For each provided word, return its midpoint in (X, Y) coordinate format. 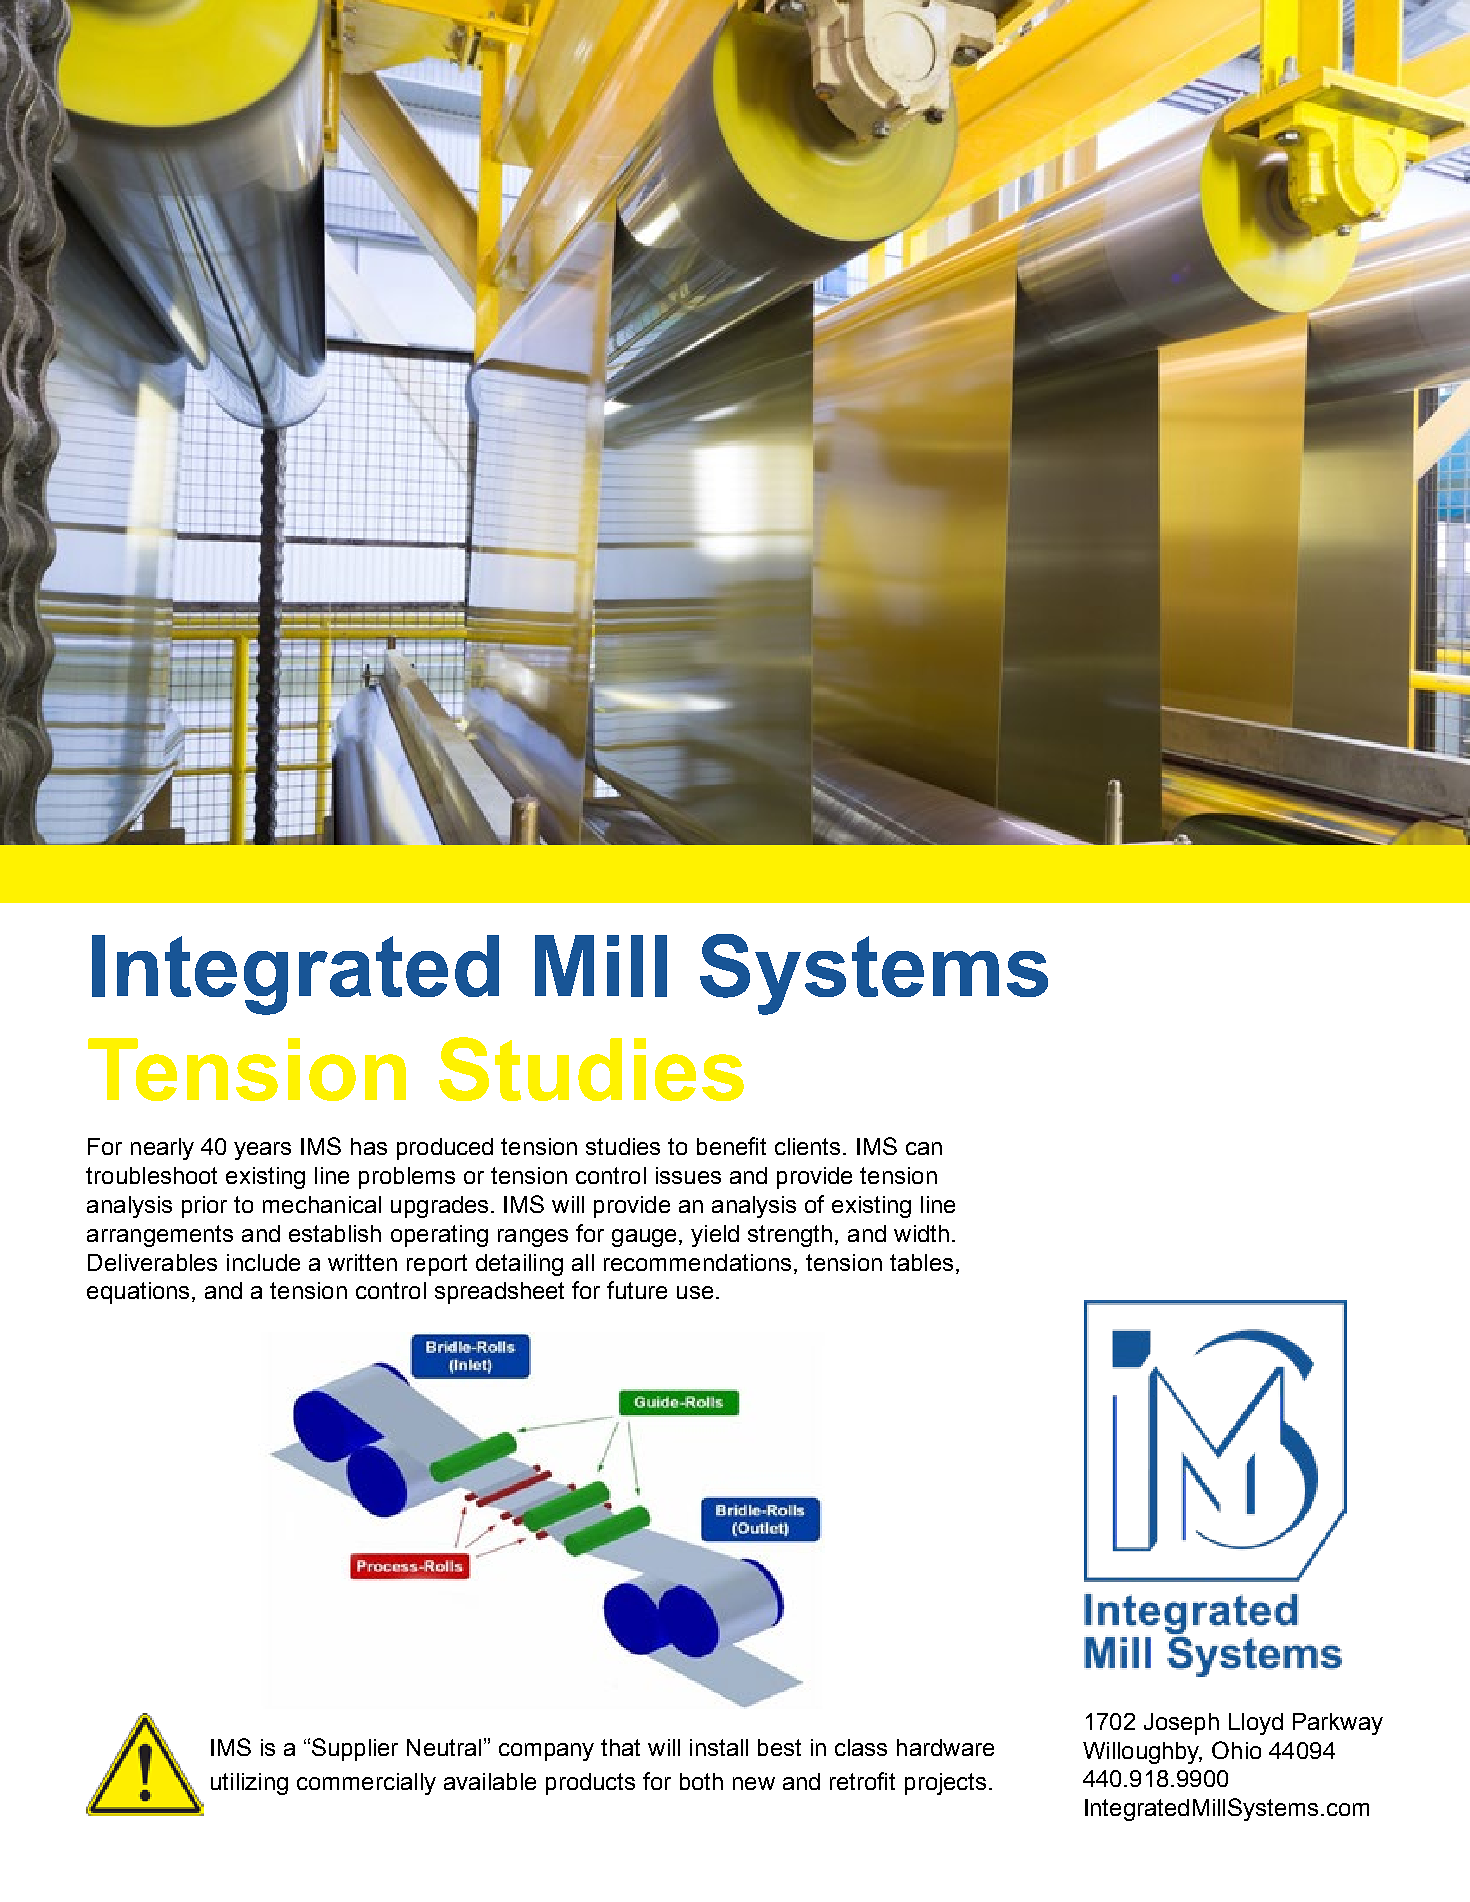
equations (138, 1293)
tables (921, 1262)
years (262, 1151)
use (695, 1292)
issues (688, 1175)
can (924, 1148)
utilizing (249, 1784)
